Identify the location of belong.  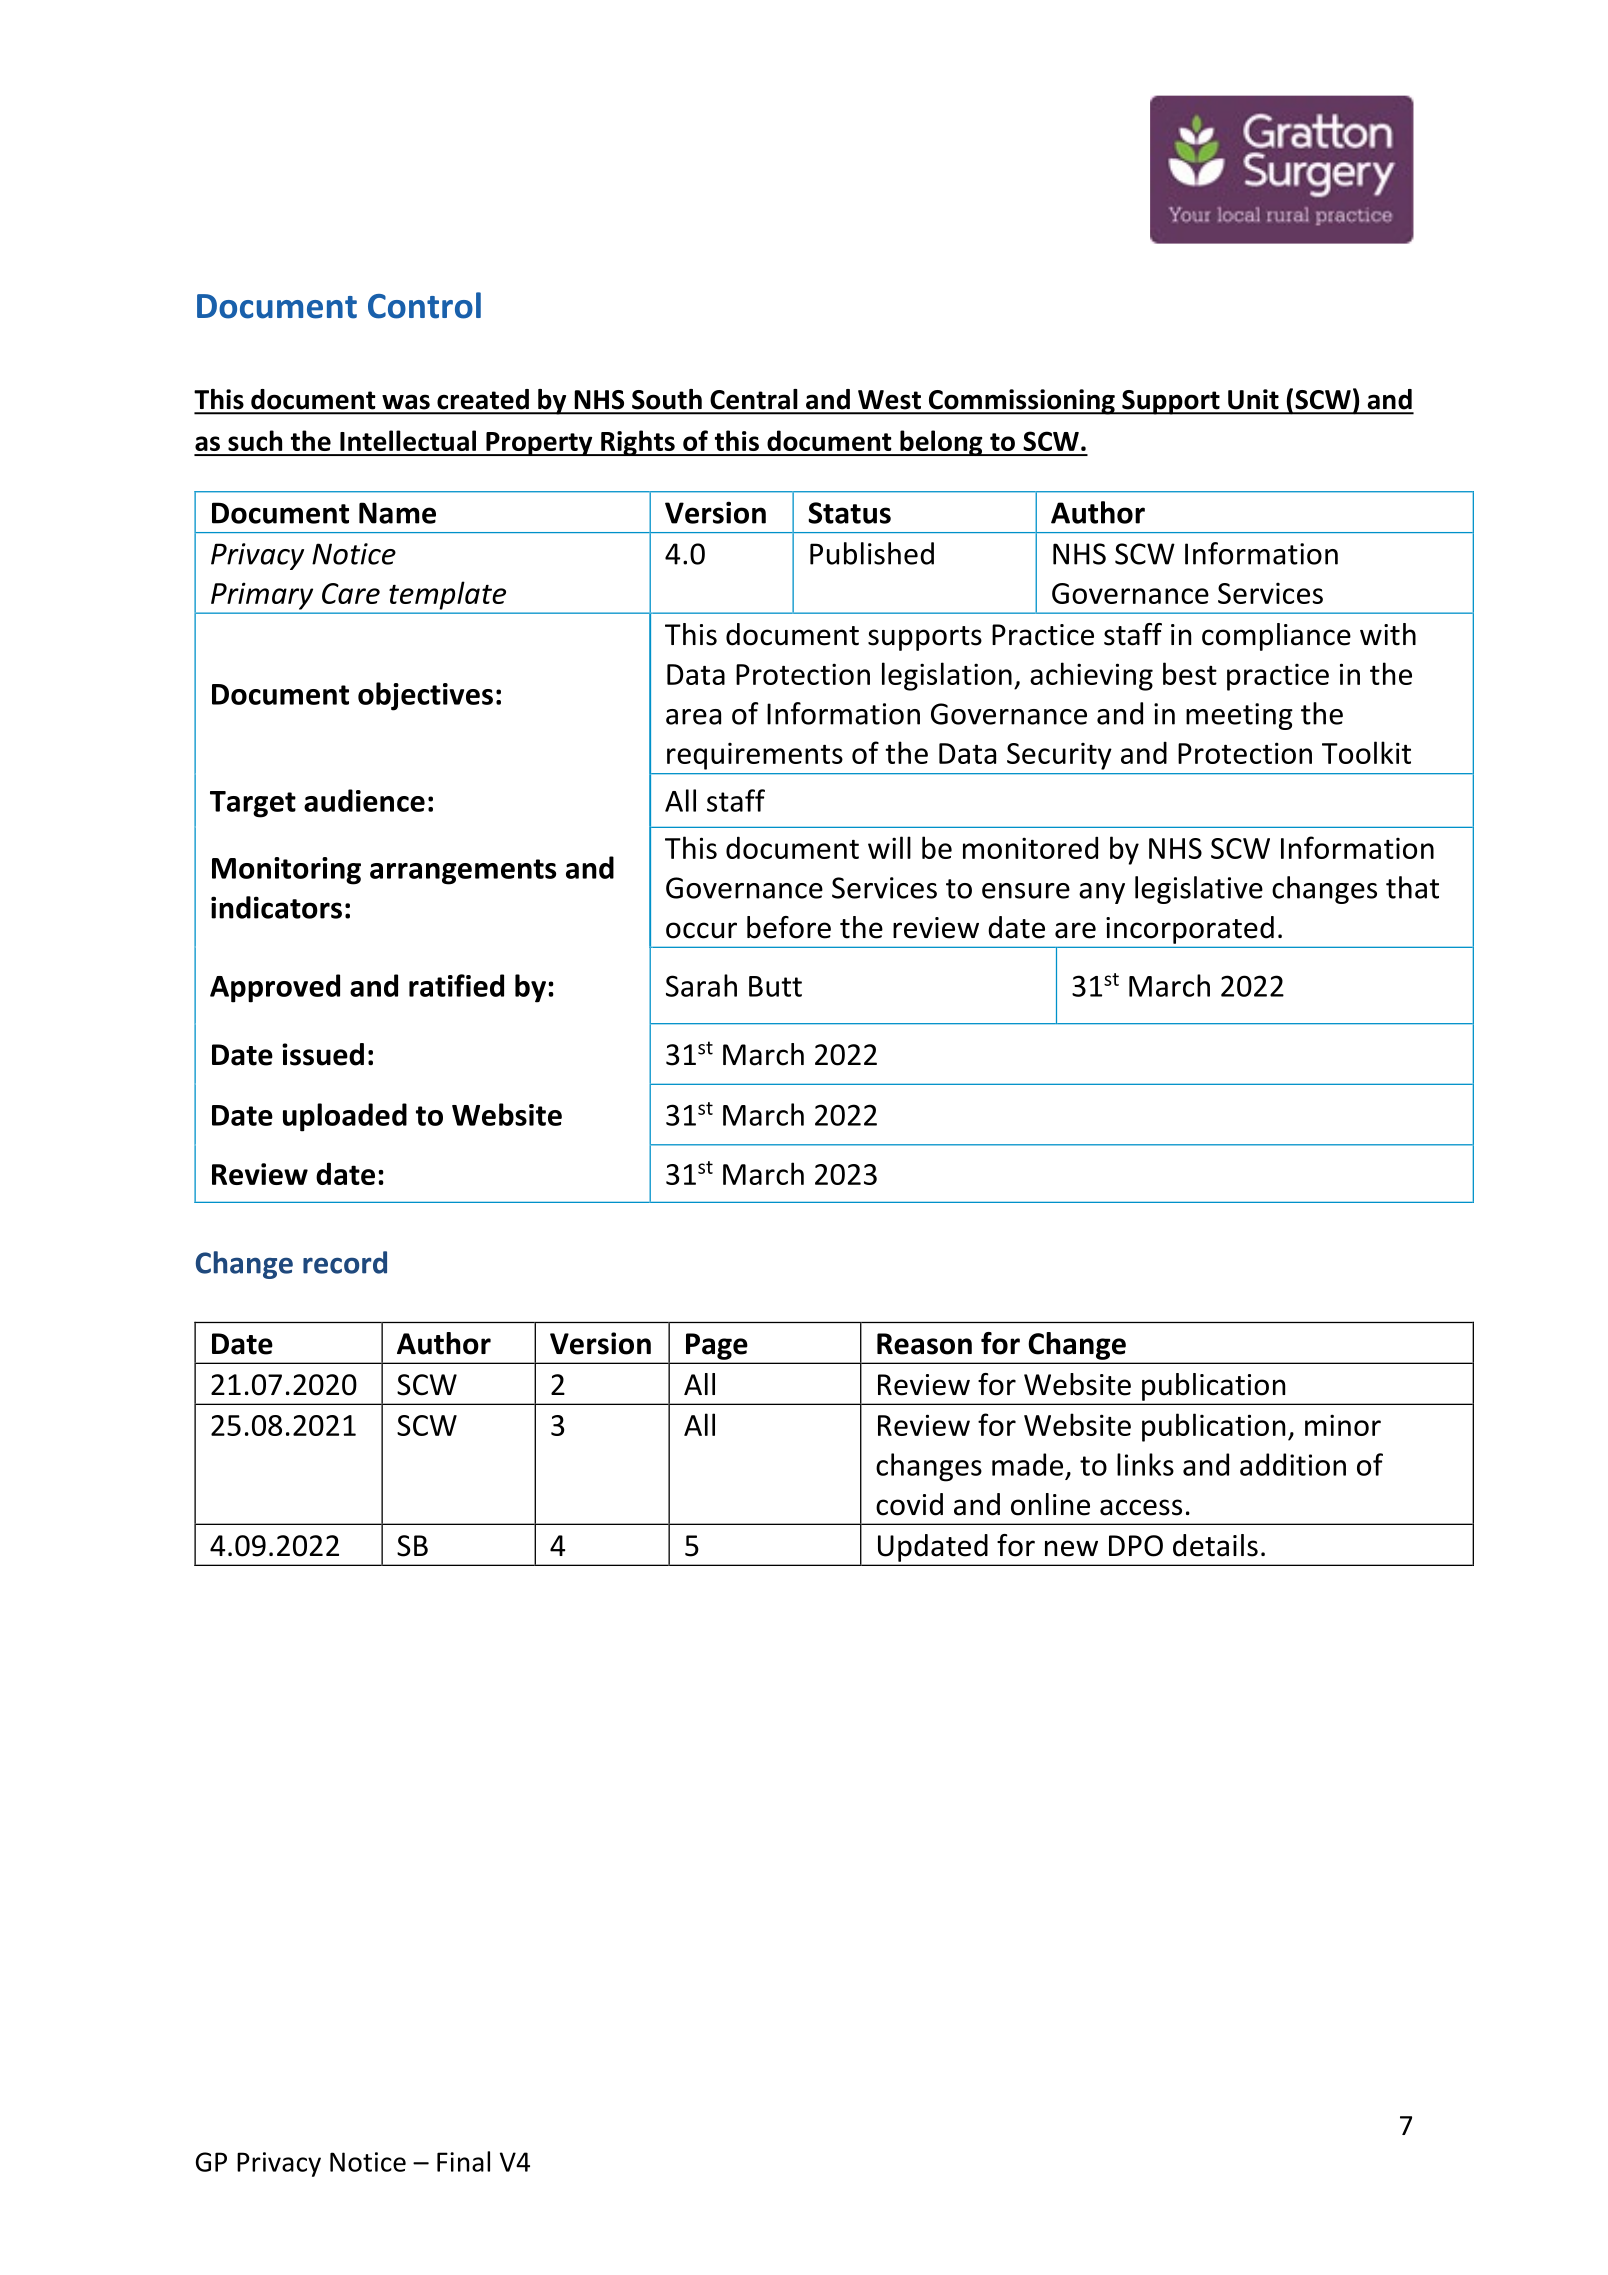
(941, 443).
